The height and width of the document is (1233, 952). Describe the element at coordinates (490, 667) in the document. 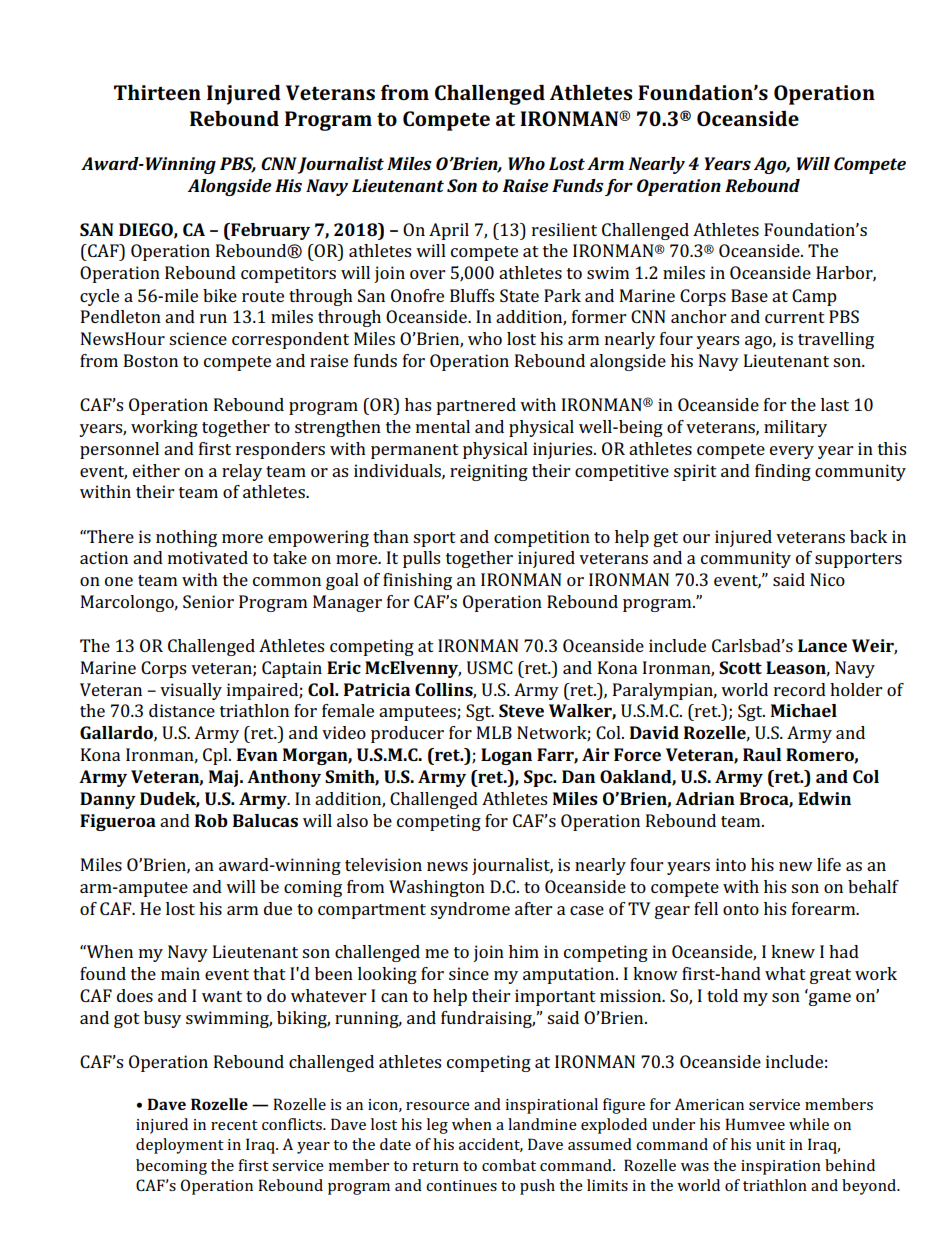

I see `USMC` at that location.
